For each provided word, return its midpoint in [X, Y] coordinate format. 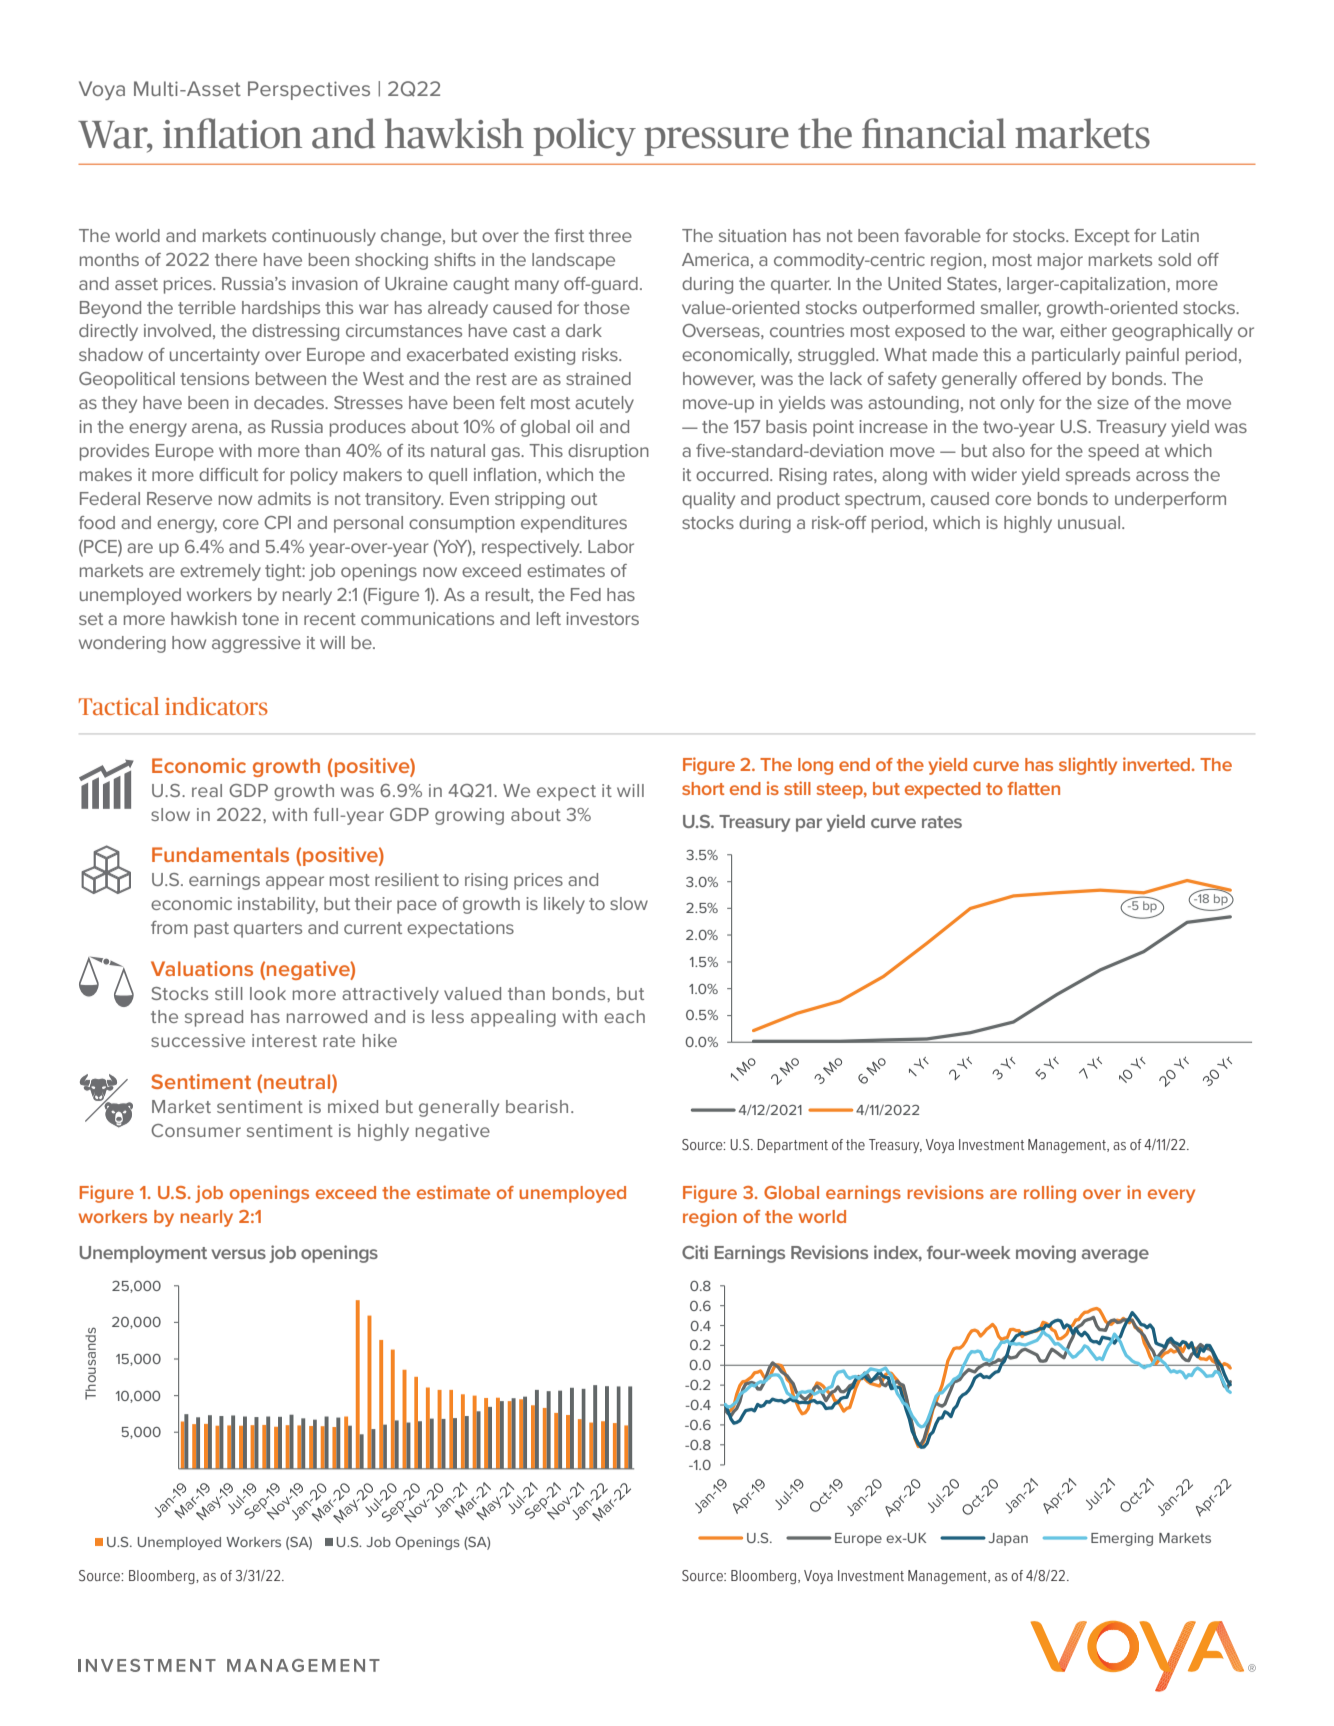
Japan [1008, 1539]
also [1008, 450]
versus [238, 1254]
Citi [695, 1252]
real [207, 790]
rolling [1050, 1194]
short [703, 788]
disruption [608, 452]
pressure [716, 141]
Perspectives [309, 90]
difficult [228, 474]
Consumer [196, 1130]
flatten [1033, 788]
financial [934, 133]
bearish [537, 1106]
